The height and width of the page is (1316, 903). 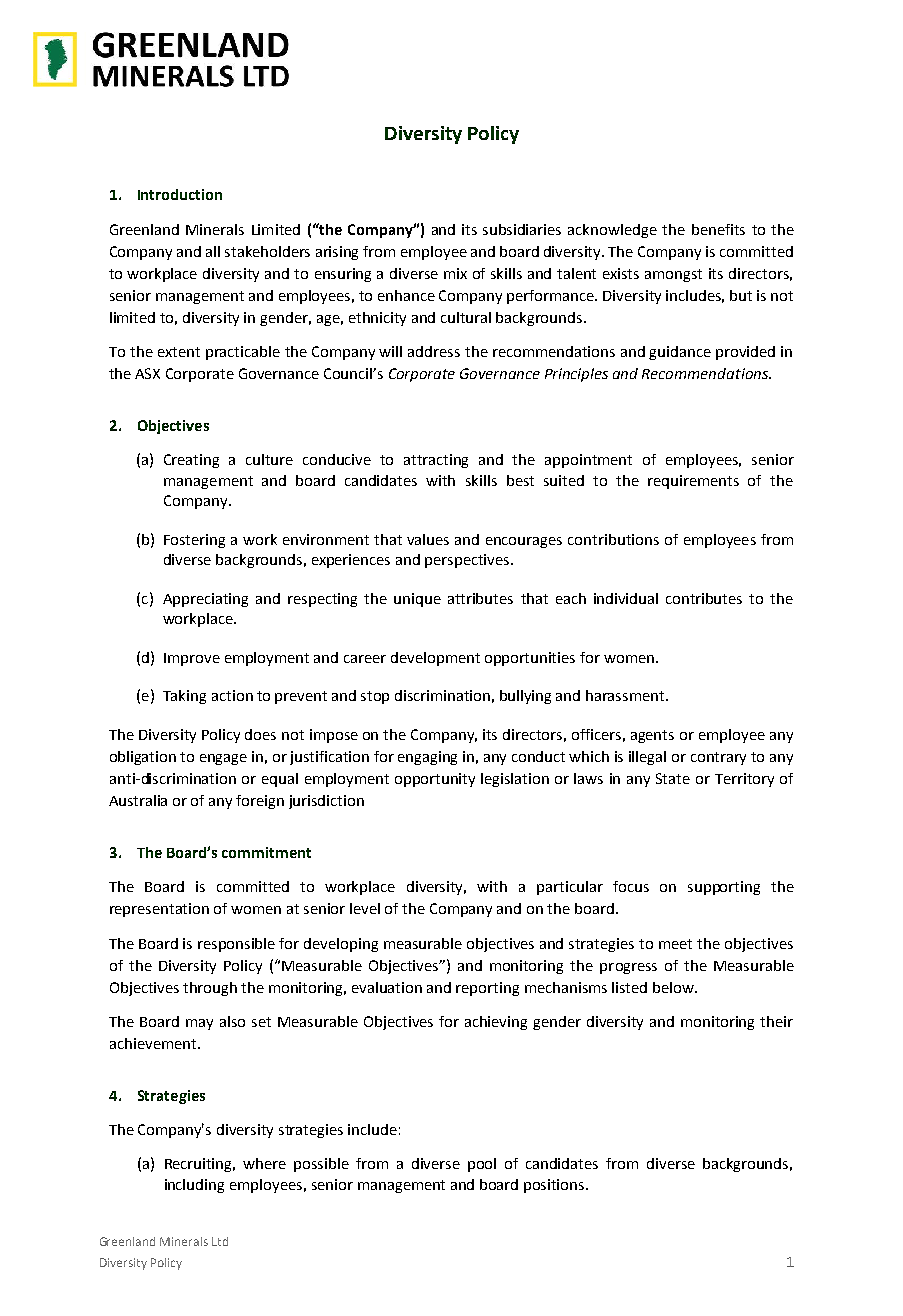 What do you see at coordinates (693, 482) in the page?
I see `requirements` at bounding box center [693, 482].
